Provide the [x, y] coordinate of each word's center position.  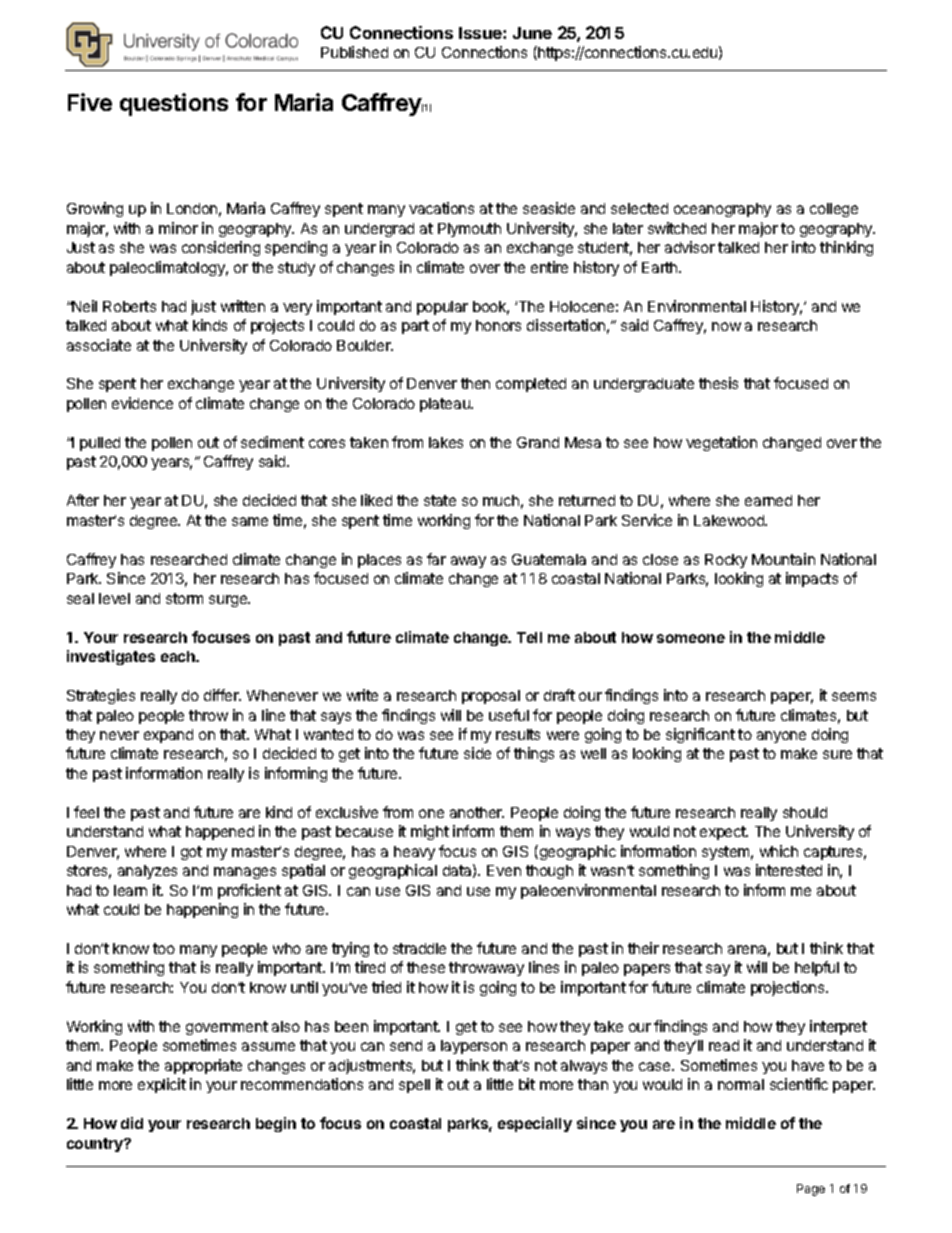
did [132, 1123]
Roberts [129, 306]
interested [789, 870]
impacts [812, 579]
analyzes [147, 872]
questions [174, 104]
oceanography [722, 210]
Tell [529, 637]
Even [504, 870]
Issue [481, 33]
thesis [718, 383]
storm [184, 598]
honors [498, 325]
